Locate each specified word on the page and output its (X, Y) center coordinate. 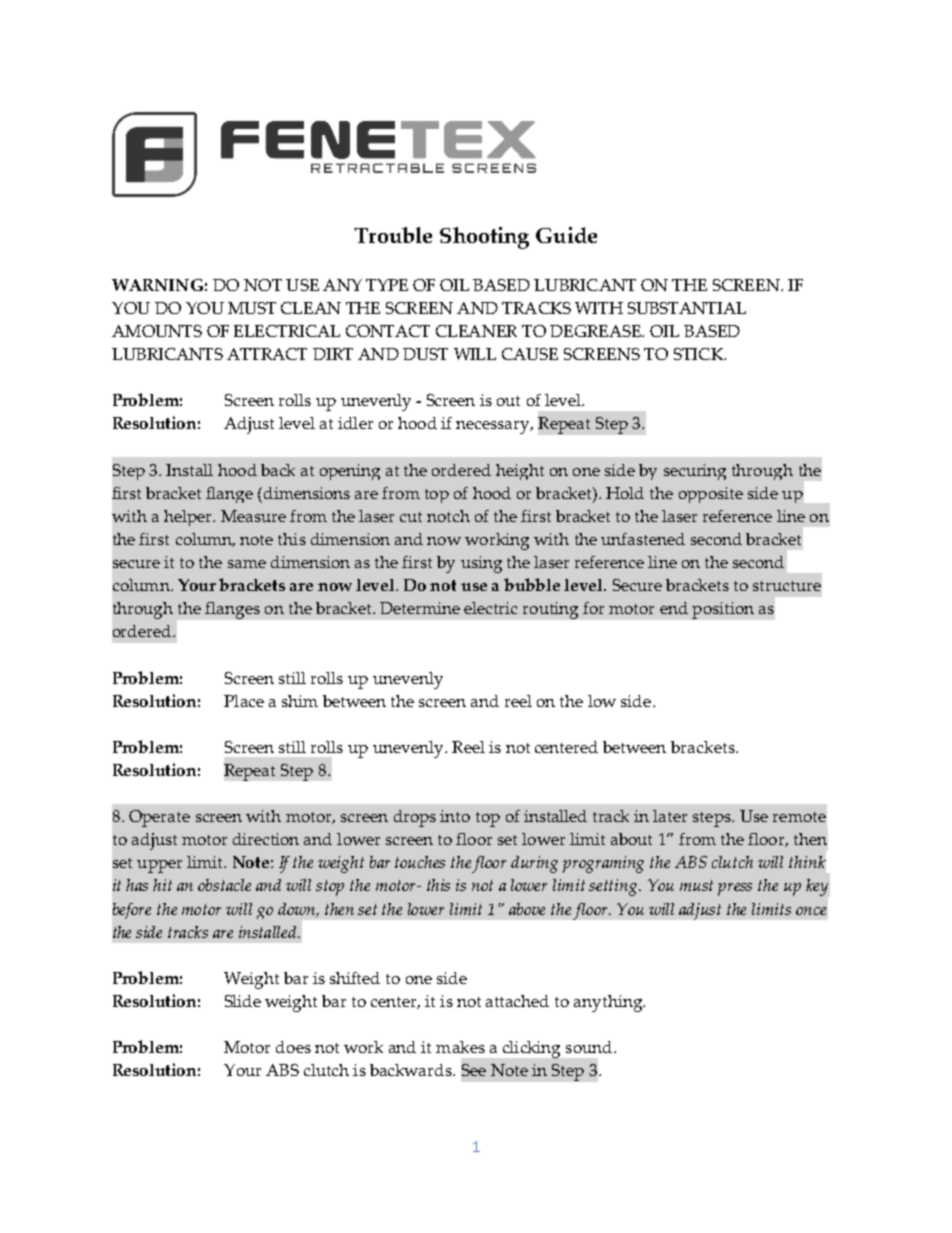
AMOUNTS (157, 331)
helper (189, 518)
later (670, 816)
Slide (243, 1001)
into (455, 816)
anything (609, 1003)
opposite (711, 495)
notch (448, 516)
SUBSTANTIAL (687, 308)
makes (460, 1047)
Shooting (484, 238)
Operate (159, 818)
